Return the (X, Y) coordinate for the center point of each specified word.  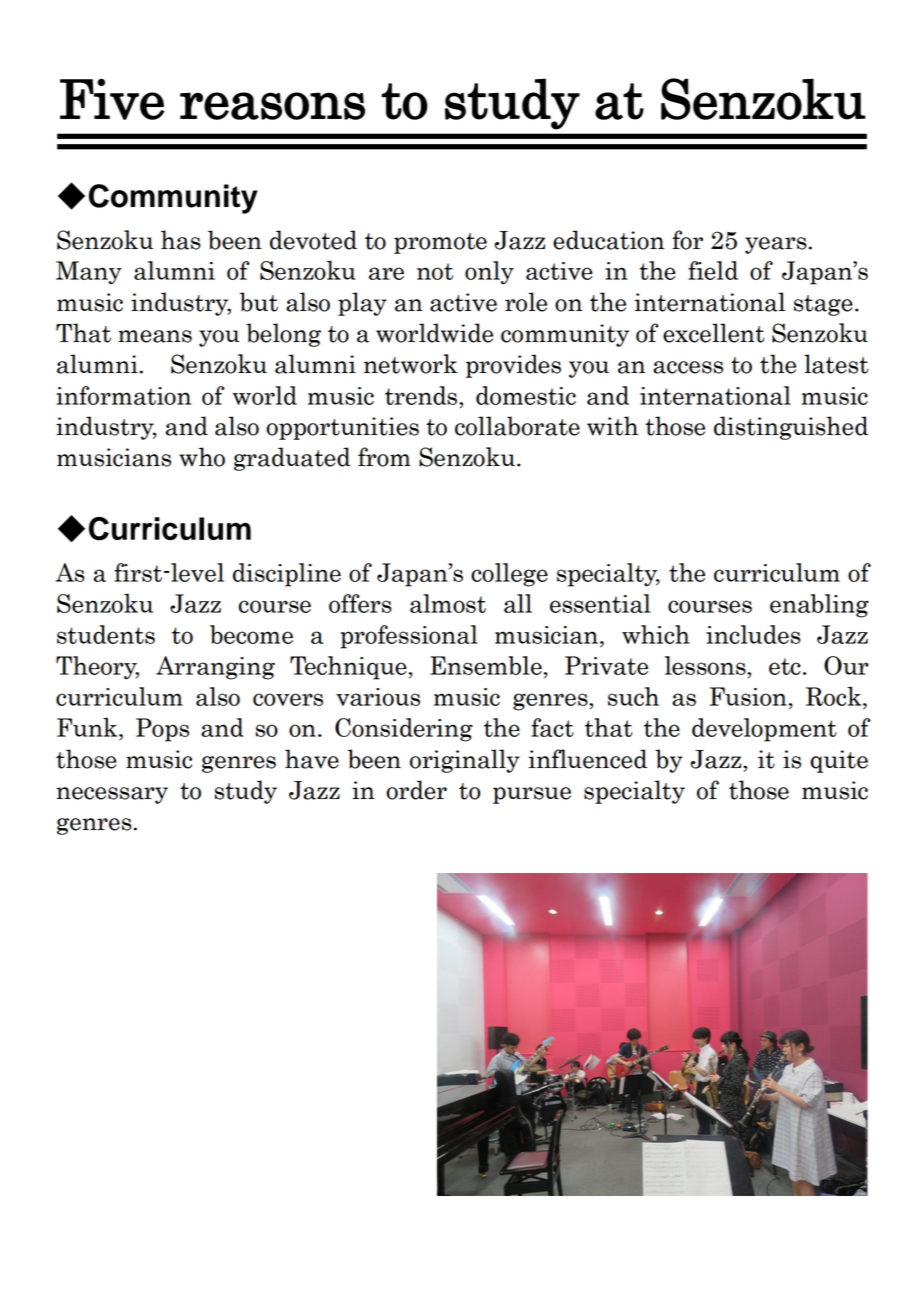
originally (465, 761)
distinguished (791, 428)
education (609, 240)
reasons (272, 106)
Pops (162, 730)
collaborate (517, 426)
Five (112, 99)
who (202, 457)
